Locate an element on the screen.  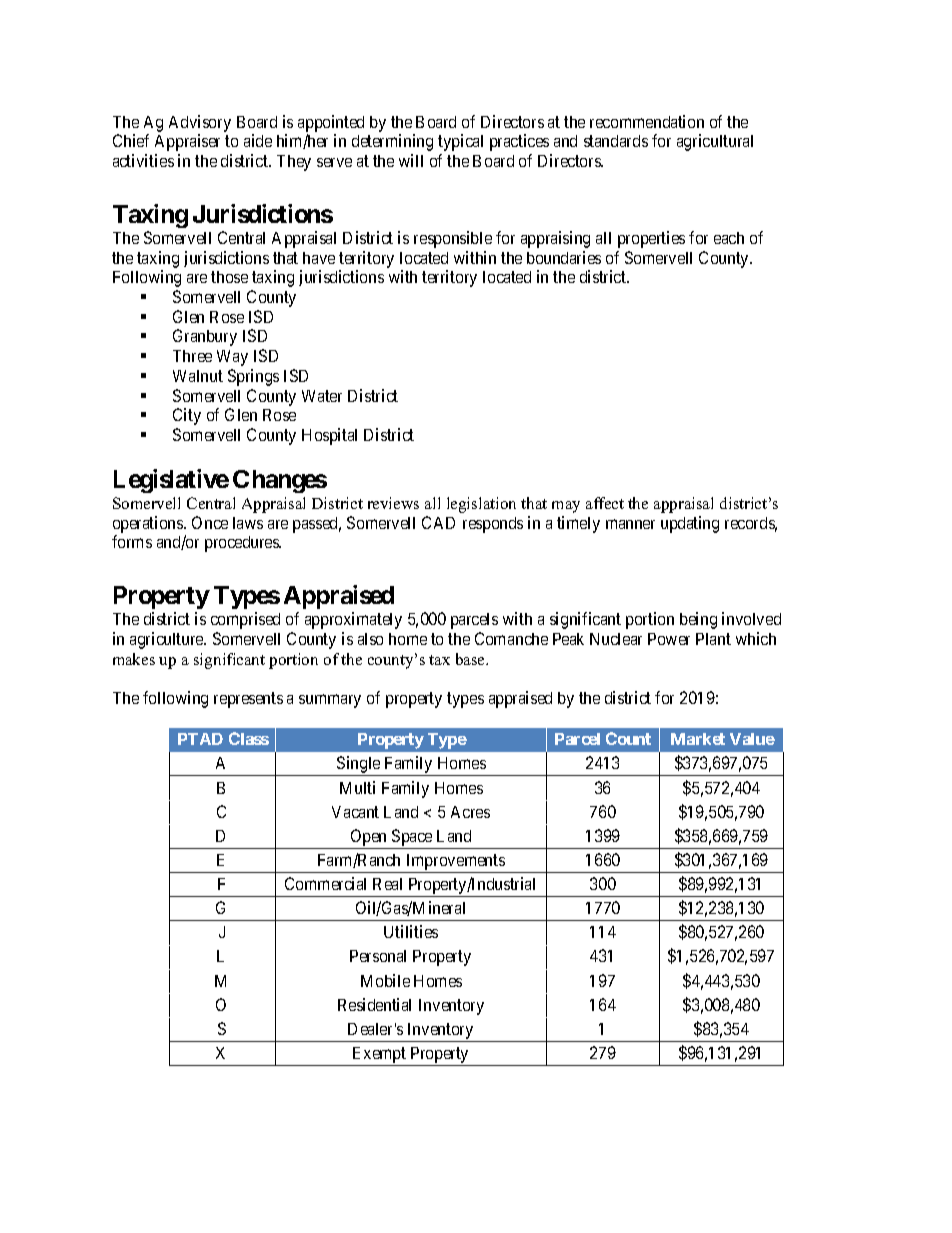
represents is located at coordinates (248, 700).
